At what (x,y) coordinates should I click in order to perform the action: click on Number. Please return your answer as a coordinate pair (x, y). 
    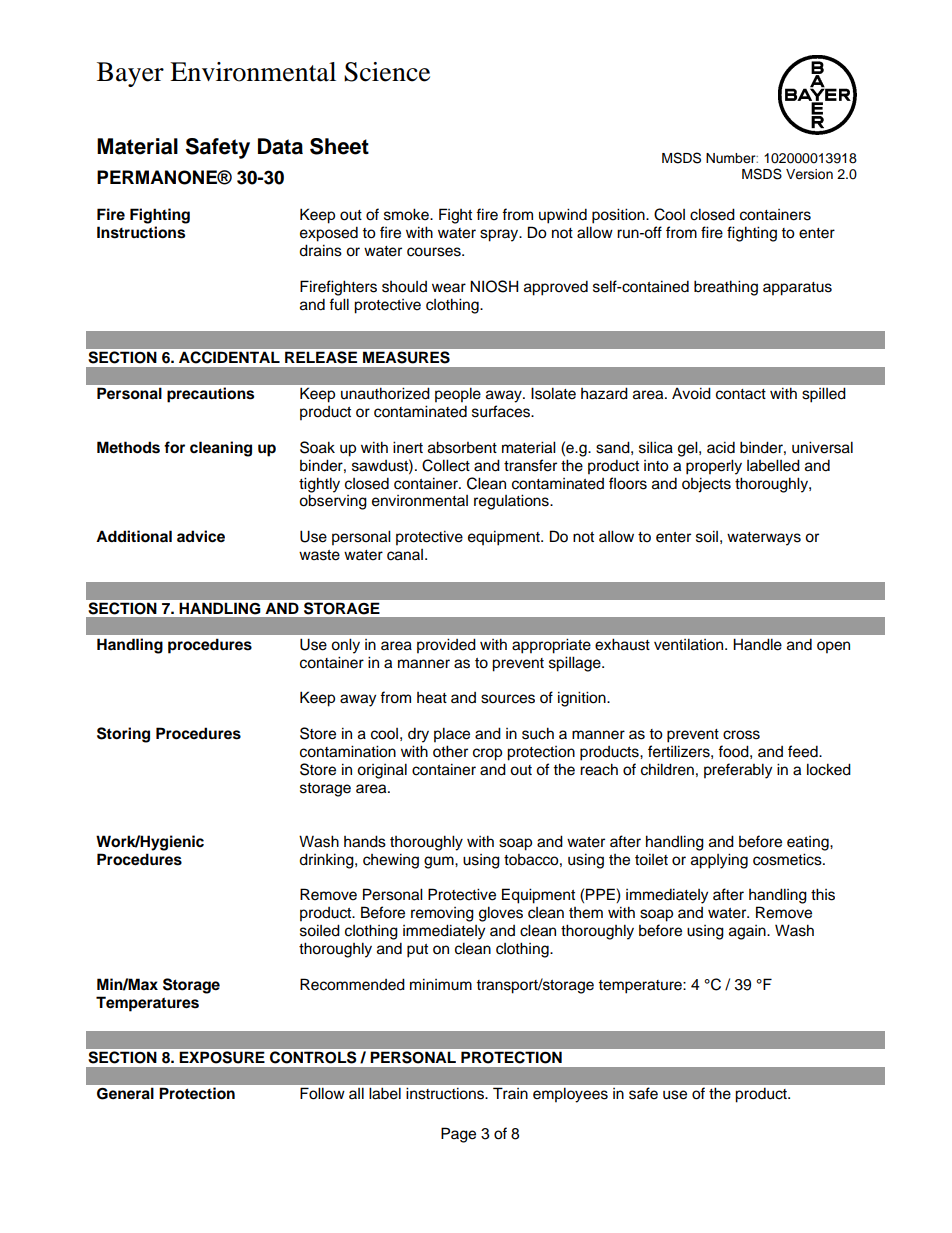
    Looking at the image, I should click on (732, 158).
